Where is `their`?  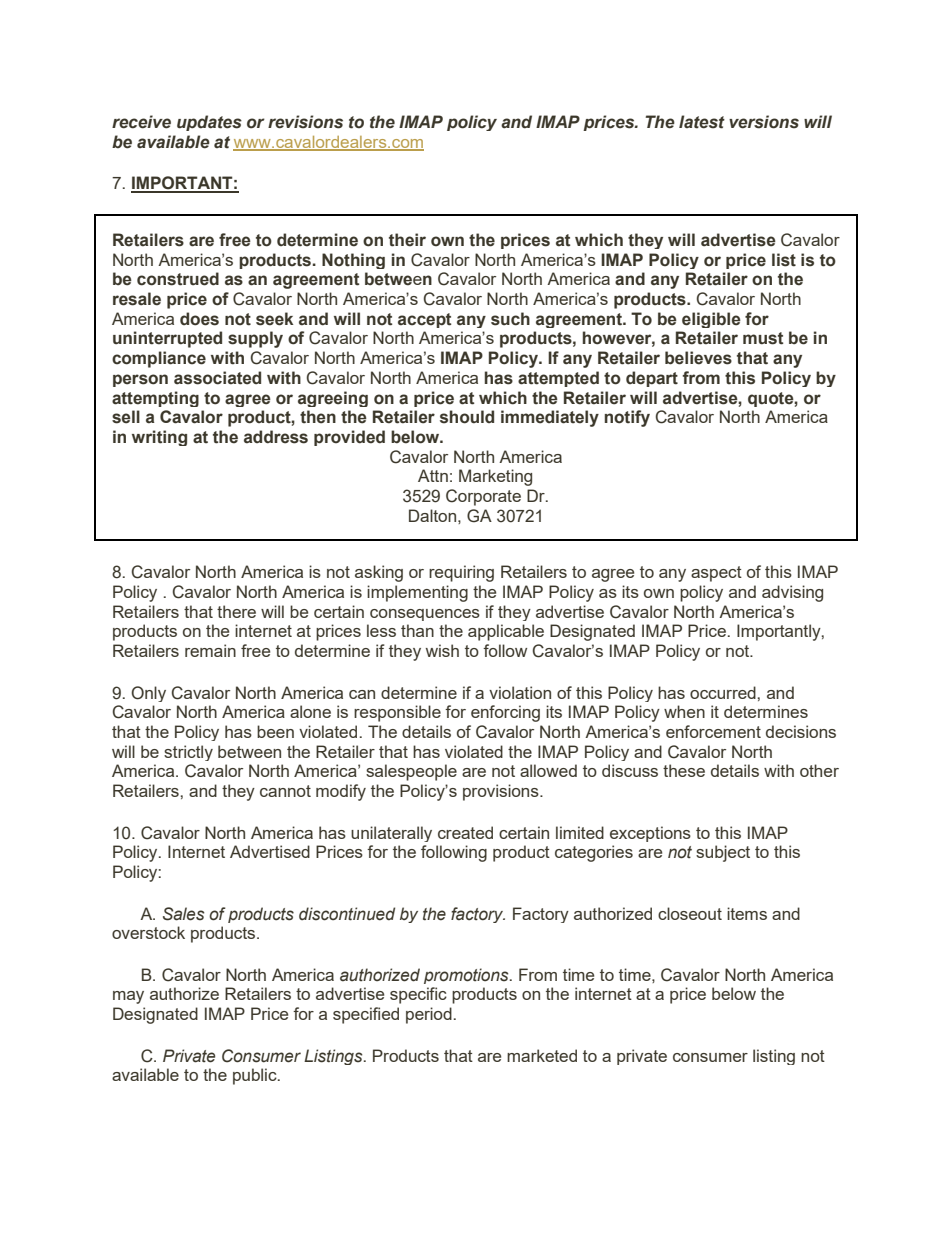
their is located at coordinates (407, 240).
